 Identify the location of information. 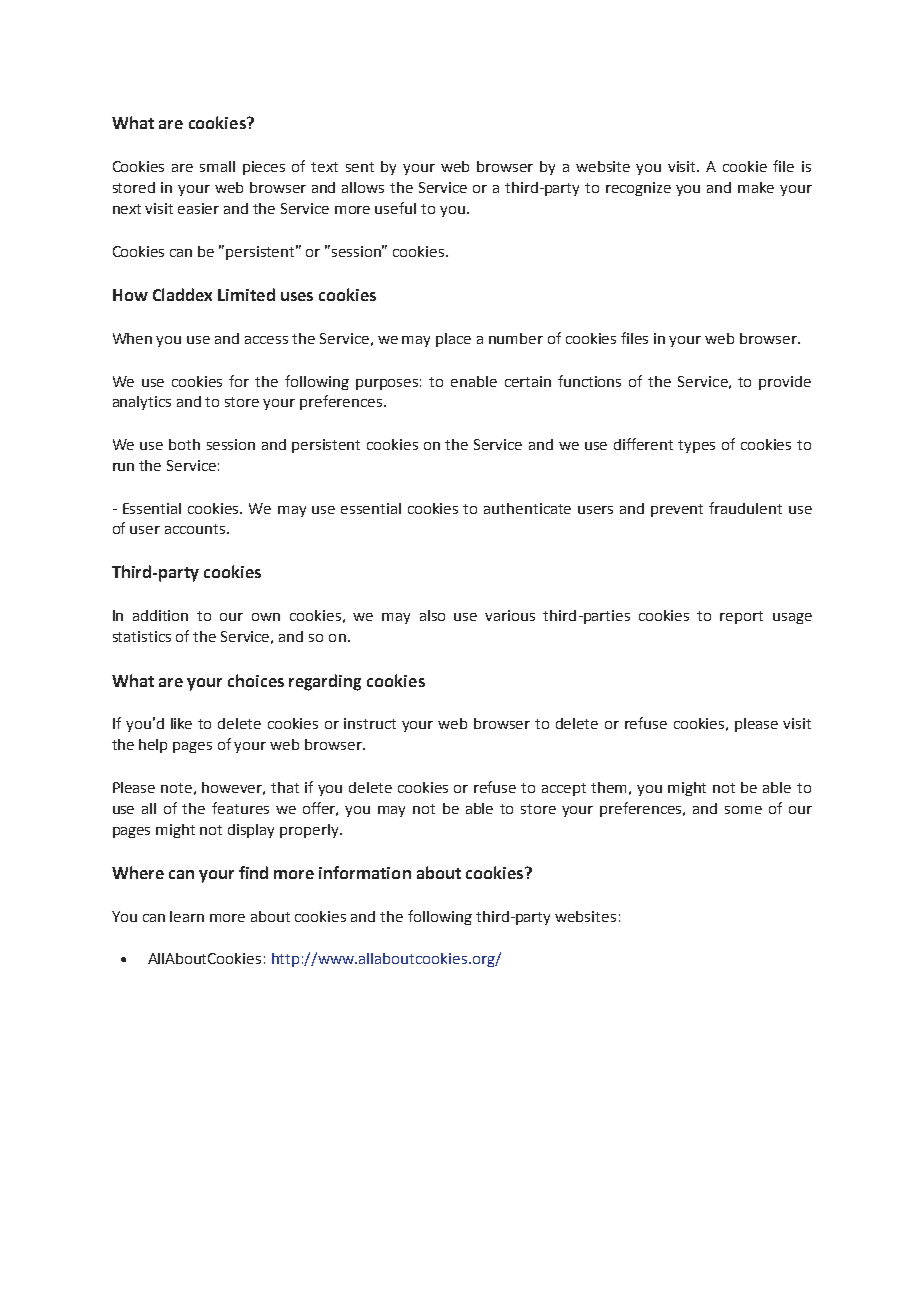
(365, 872).
